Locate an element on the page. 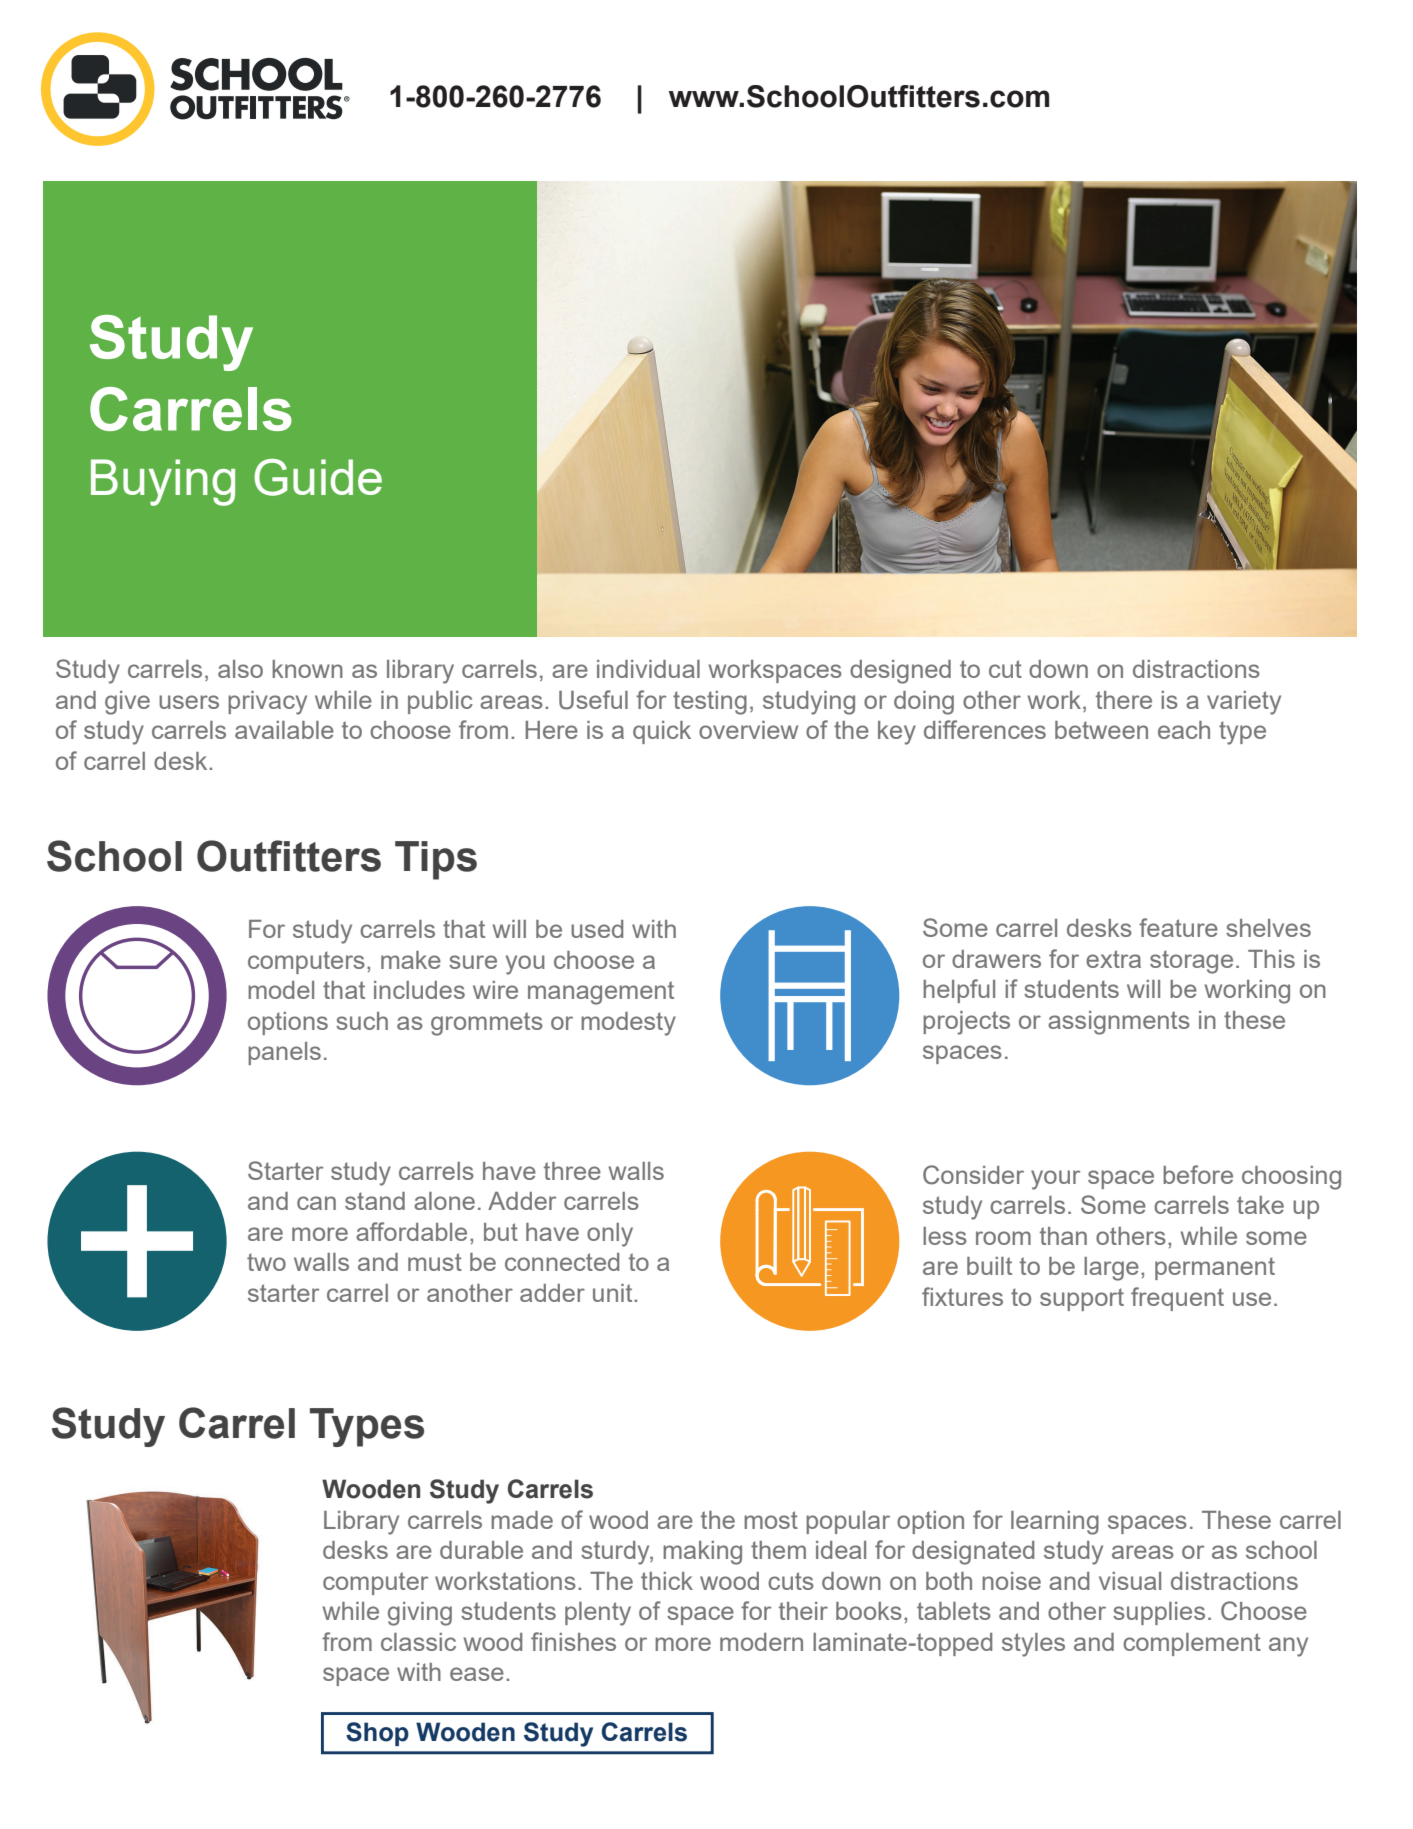 The image size is (1413, 1829). variety is located at coordinates (1244, 703).
